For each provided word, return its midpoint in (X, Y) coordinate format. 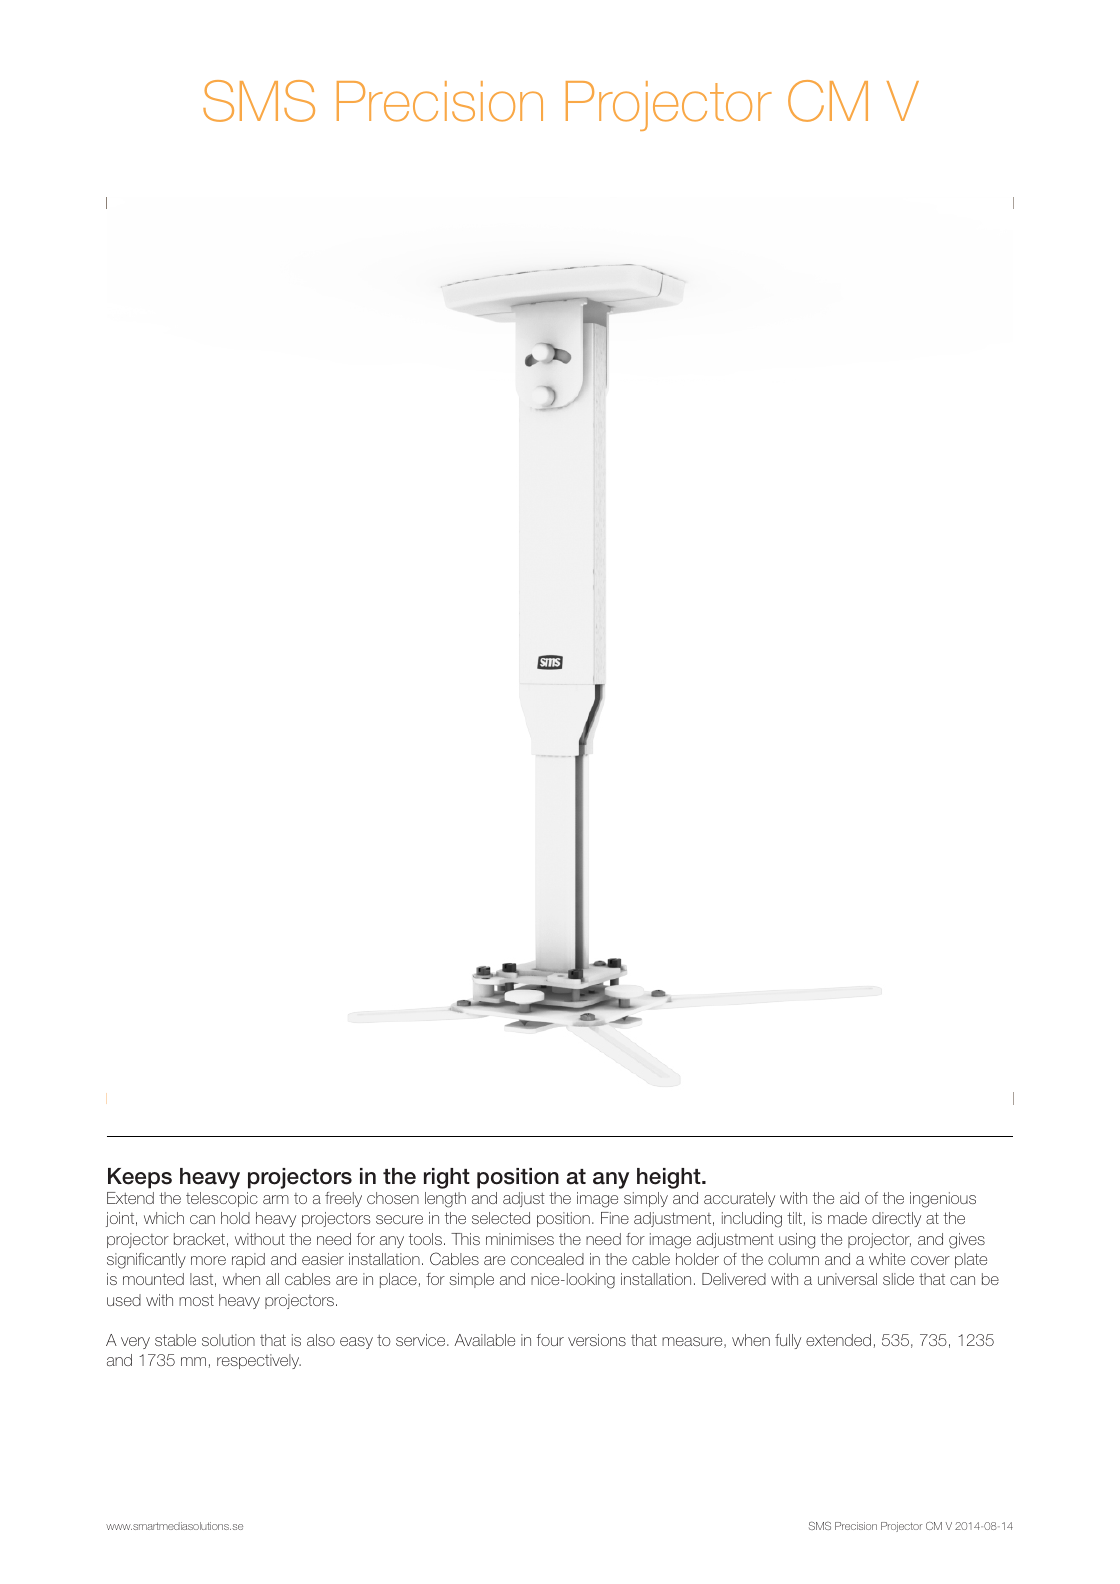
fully (788, 1341)
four (550, 1340)
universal (847, 1279)
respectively (259, 1361)
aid (849, 1198)
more (208, 1260)
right (447, 1178)
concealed (547, 1259)
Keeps (140, 1178)
